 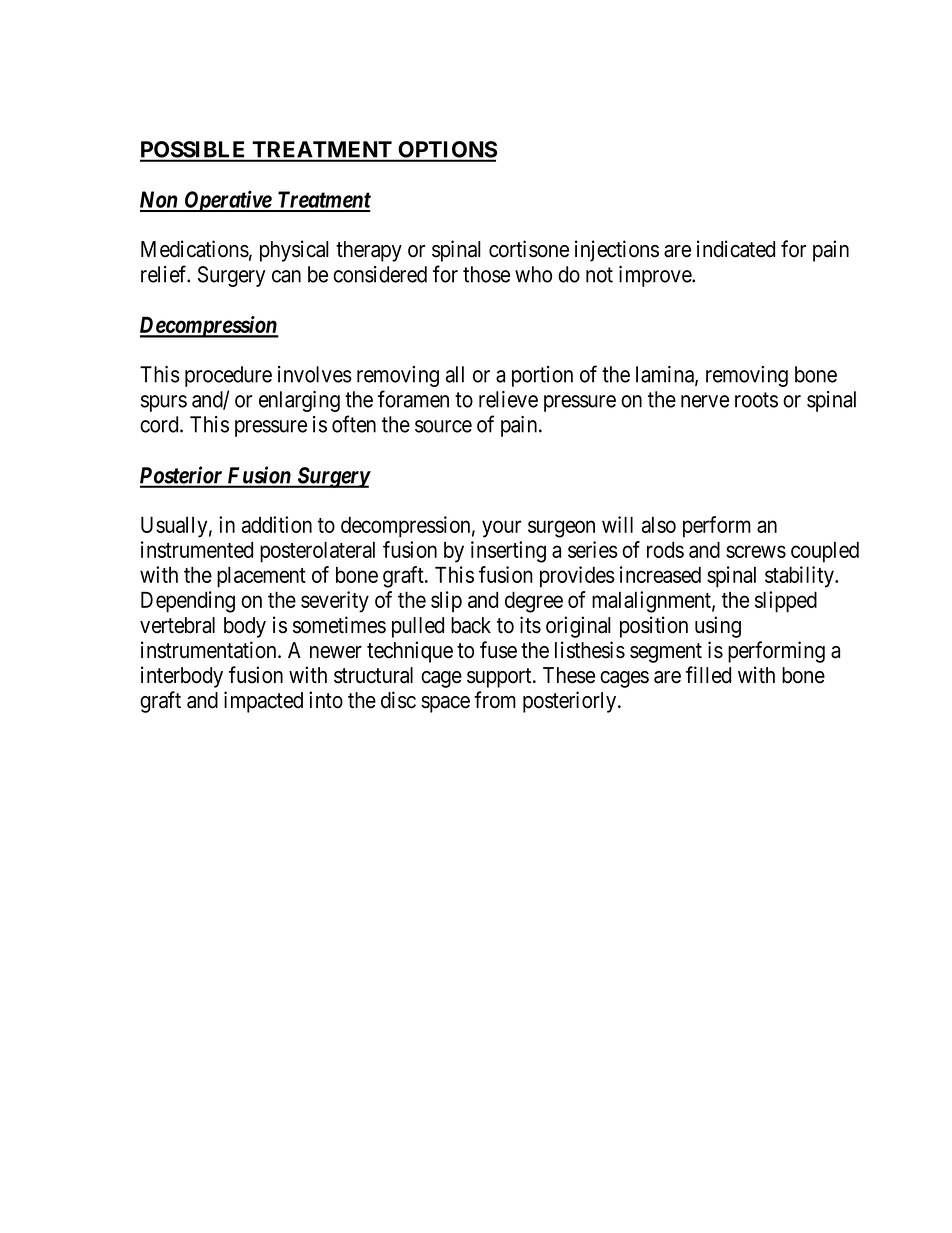 I want to click on source, so click(x=443, y=426).
